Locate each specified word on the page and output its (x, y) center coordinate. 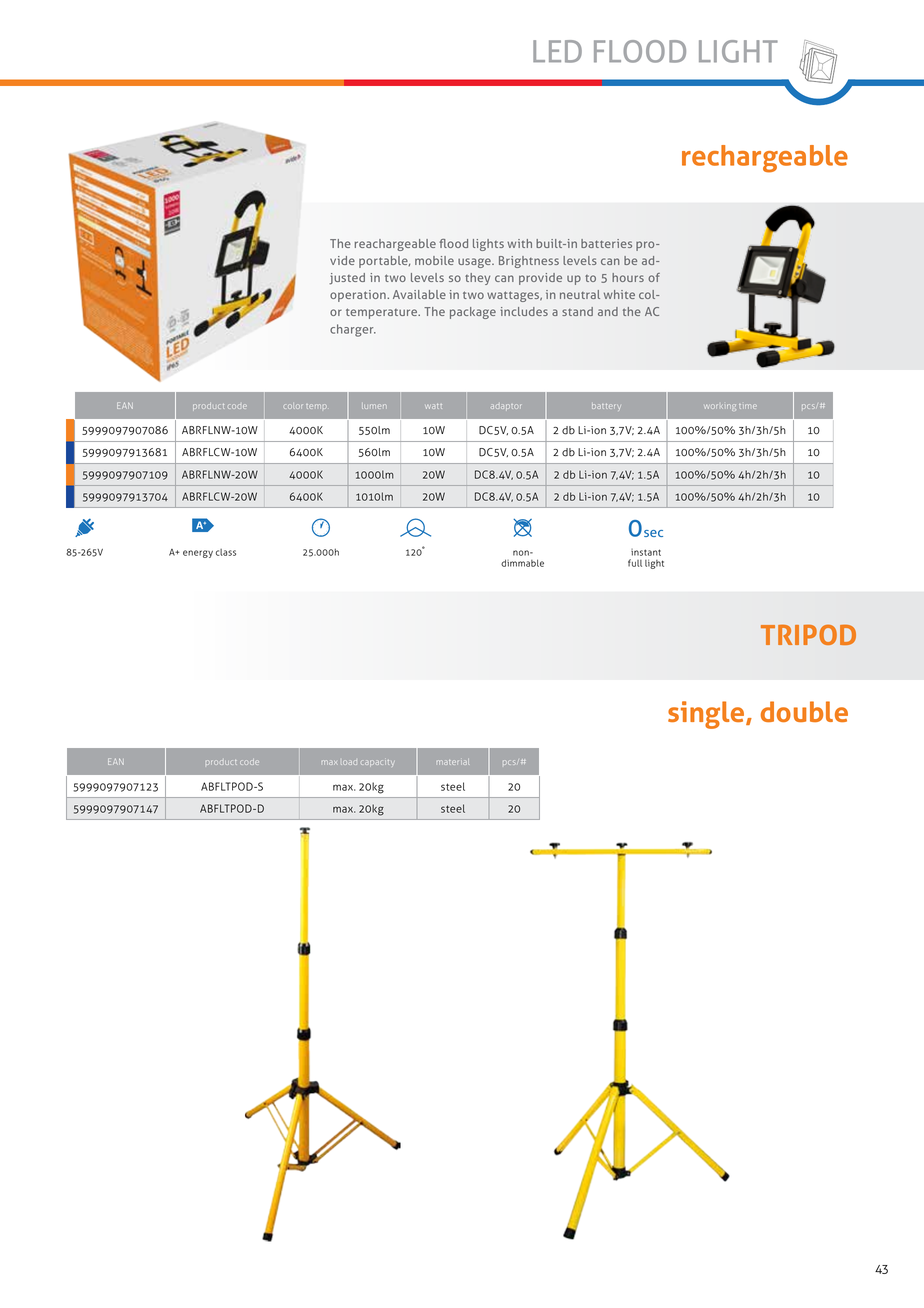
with (519, 243)
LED (557, 51)
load (349, 762)
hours (628, 277)
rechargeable (765, 159)
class (226, 552)
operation (359, 296)
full (635, 563)
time (748, 406)
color (293, 407)
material (452, 762)
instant (646, 552)
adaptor (506, 407)
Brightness (529, 262)
